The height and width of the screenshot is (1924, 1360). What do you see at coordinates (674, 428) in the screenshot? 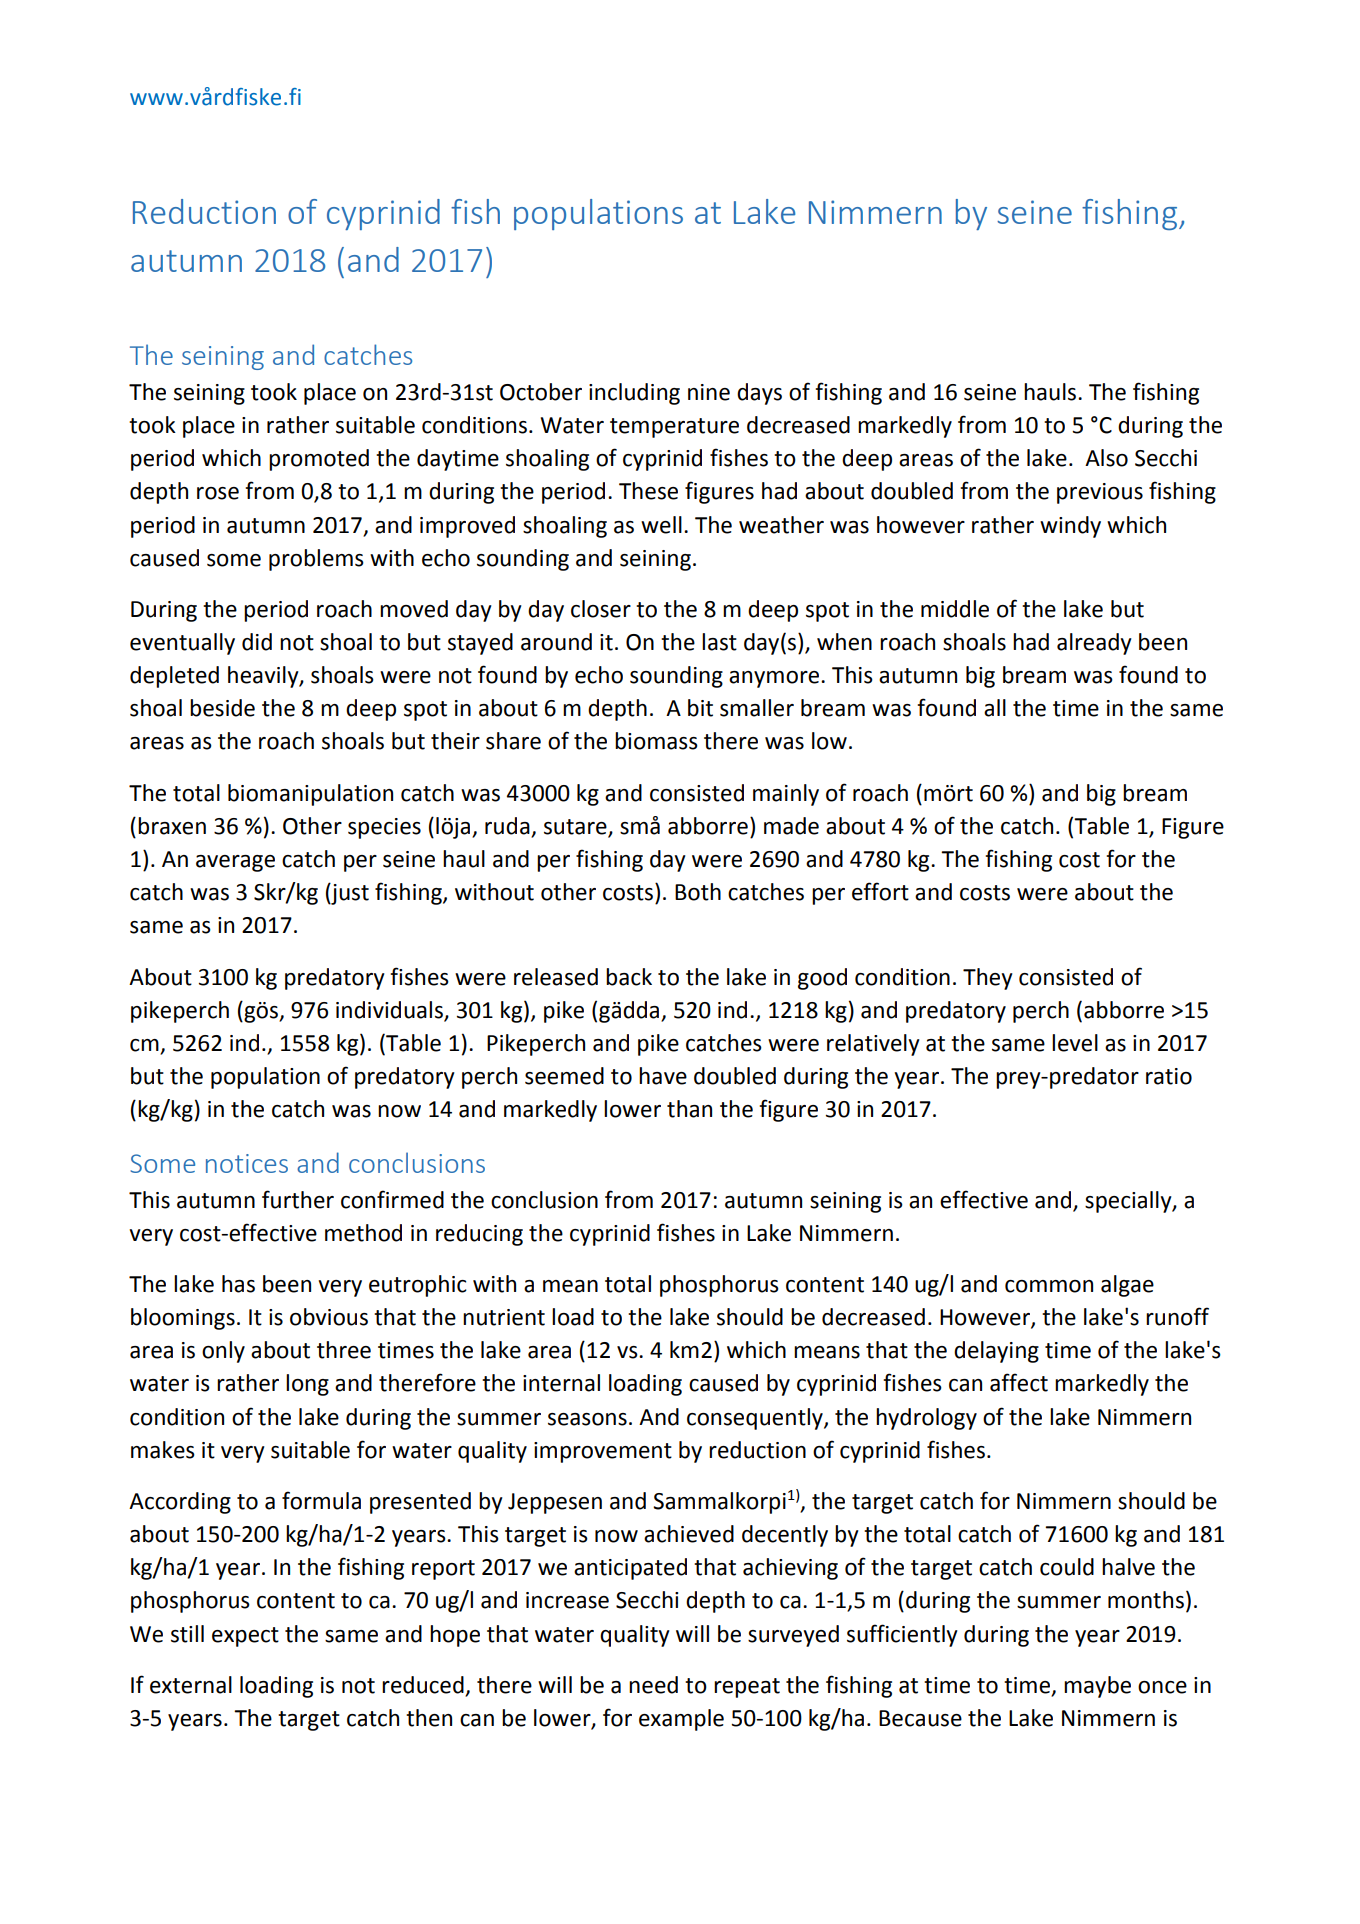
I see `temperature` at bounding box center [674, 428].
